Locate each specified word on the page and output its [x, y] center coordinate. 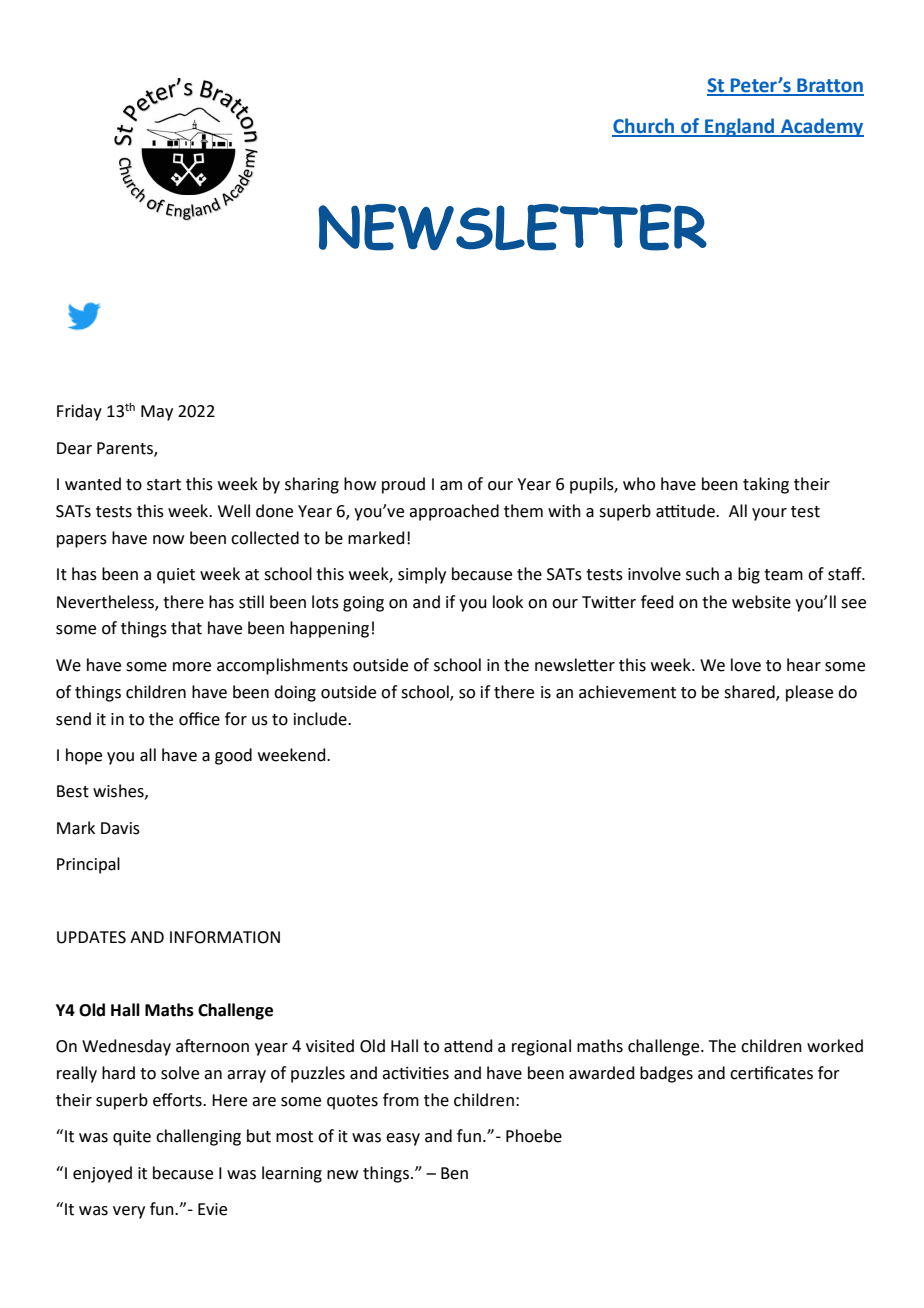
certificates [771, 1073]
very [129, 1212]
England [740, 127]
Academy [821, 127]
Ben [454, 1173]
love [746, 665]
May [157, 413]
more [192, 667]
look [508, 602]
